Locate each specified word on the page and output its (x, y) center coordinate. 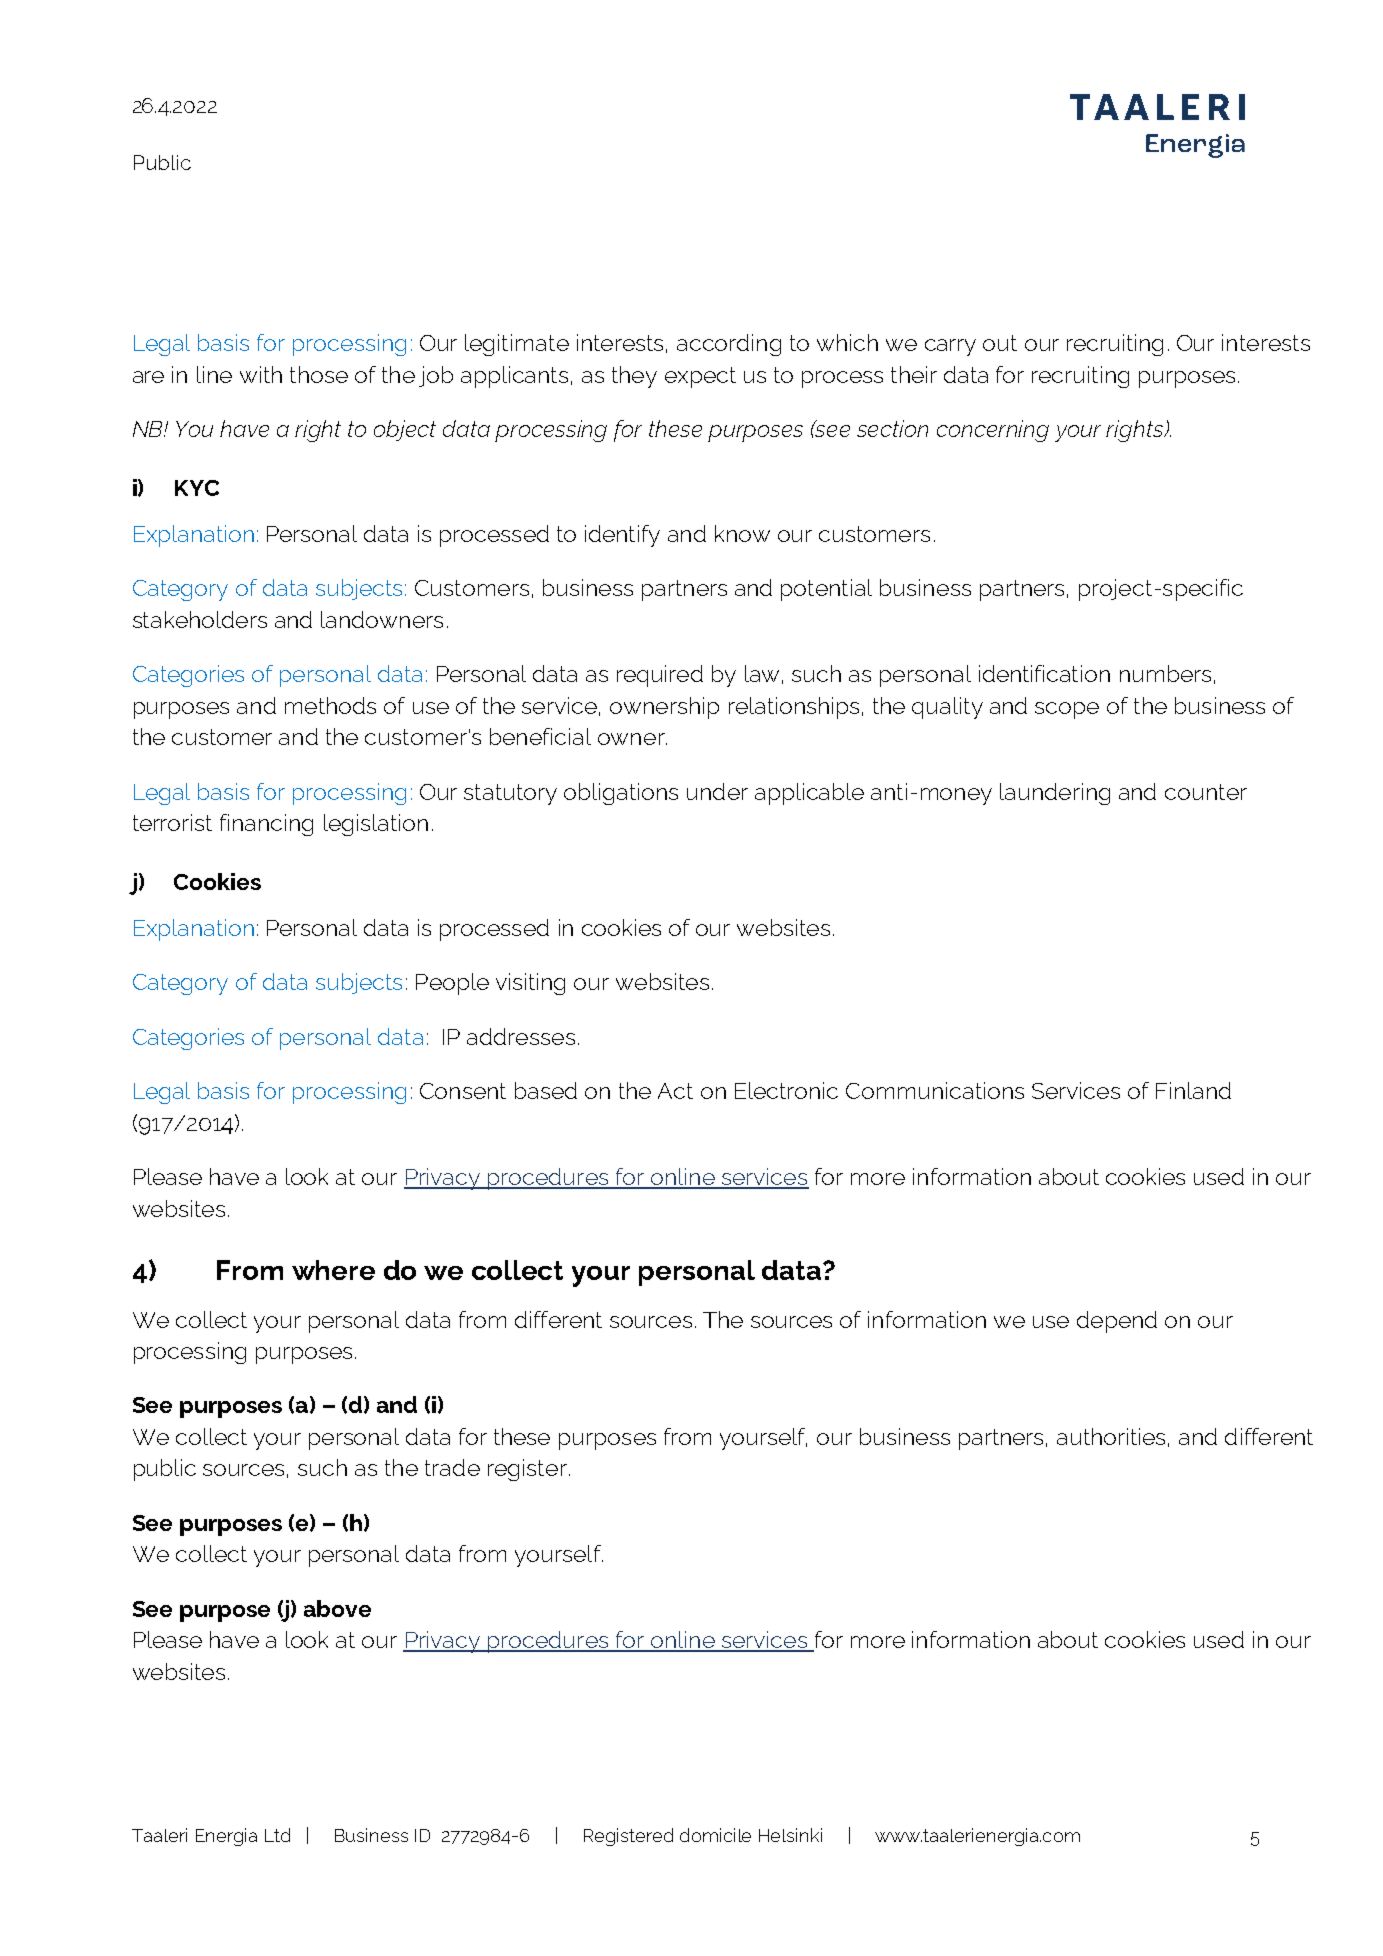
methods (330, 705)
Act (675, 1091)
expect (700, 377)
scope (1067, 710)
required (660, 676)
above (337, 1608)
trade (452, 1467)
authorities (1111, 1436)
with (261, 374)
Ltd (277, 1835)
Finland (1193, 1090)
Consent (463, 1091)
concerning (993, 431)
